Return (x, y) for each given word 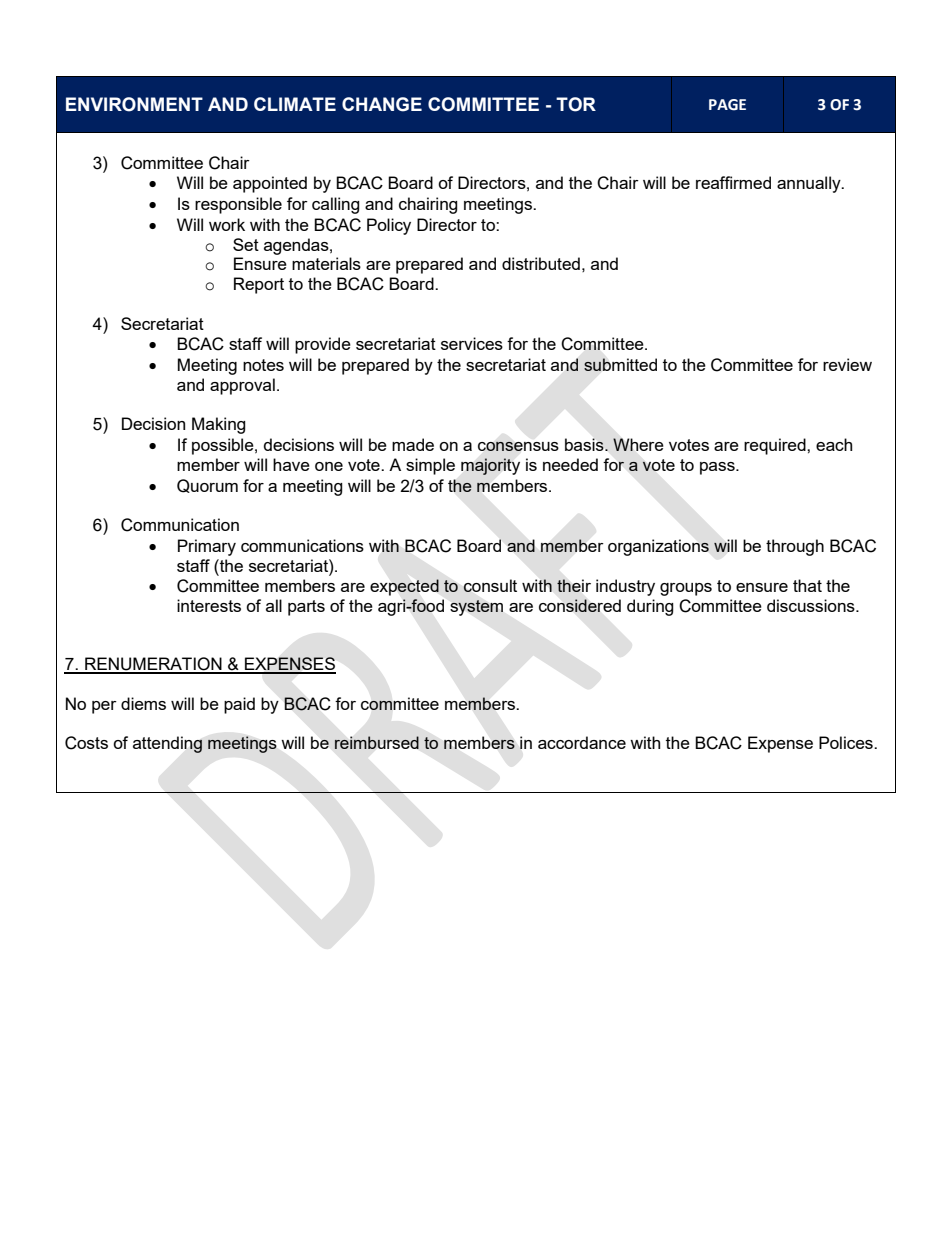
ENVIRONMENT (134, 104)
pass (718, 468)
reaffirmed (733, 182)
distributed (541, 263)
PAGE (727, 105)
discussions (812, 605)
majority (490, 466)
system (476, 608)
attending (167, 744)
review (847, 364)
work (227, 224)
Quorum (207, 486)
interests (209, 605)
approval (242, 386)
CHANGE (382, 104)
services (472, 343)
